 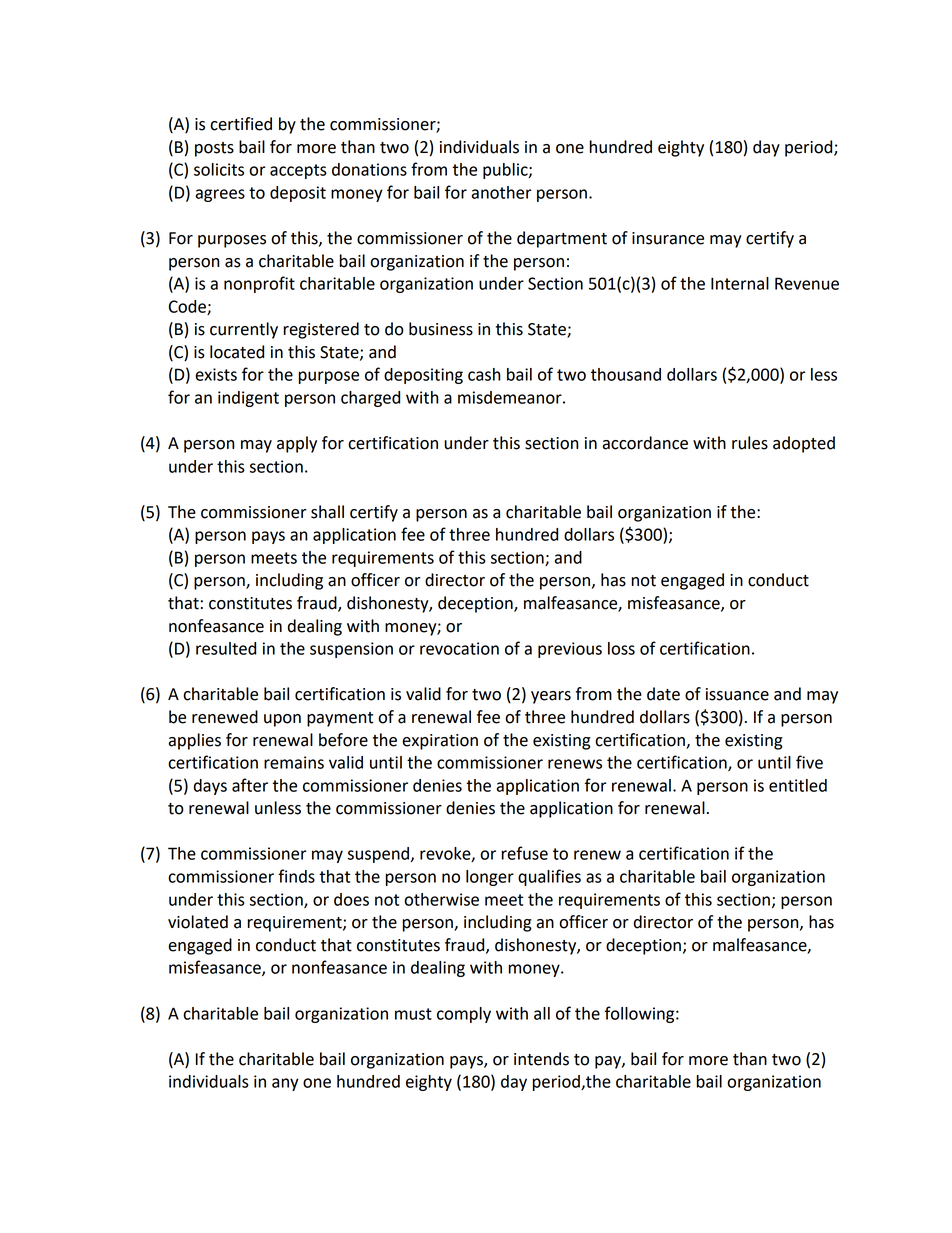 What do you see at coordinates (298, 171) in the screenshot?
I see `accepts` at bounding box center [298, 171].
